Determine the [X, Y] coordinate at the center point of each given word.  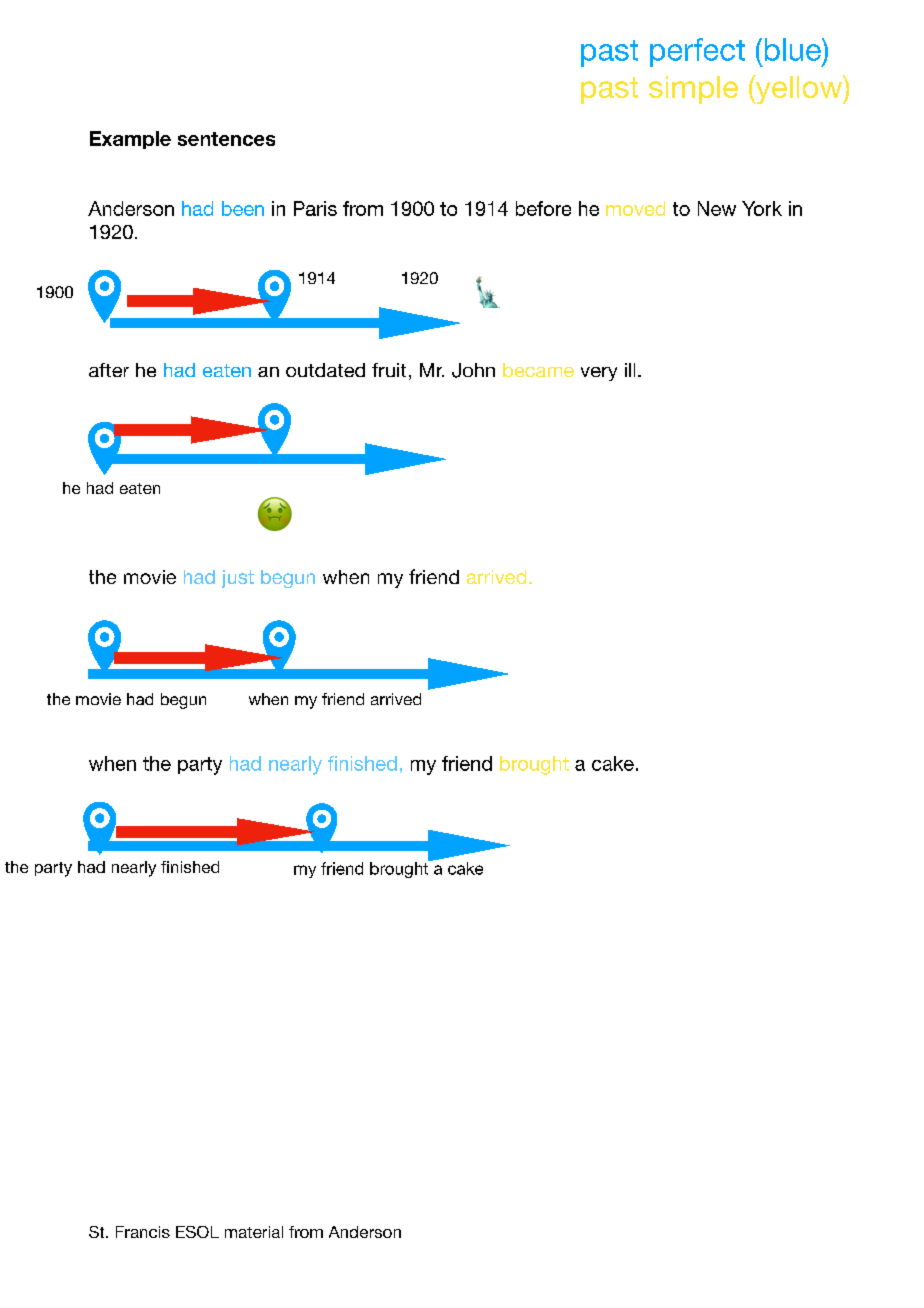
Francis [143, 1232]
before [543, 208]
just [238, 579]
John [473, 370]
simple [693, 90]
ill [630, 370]
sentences [226, 139]
